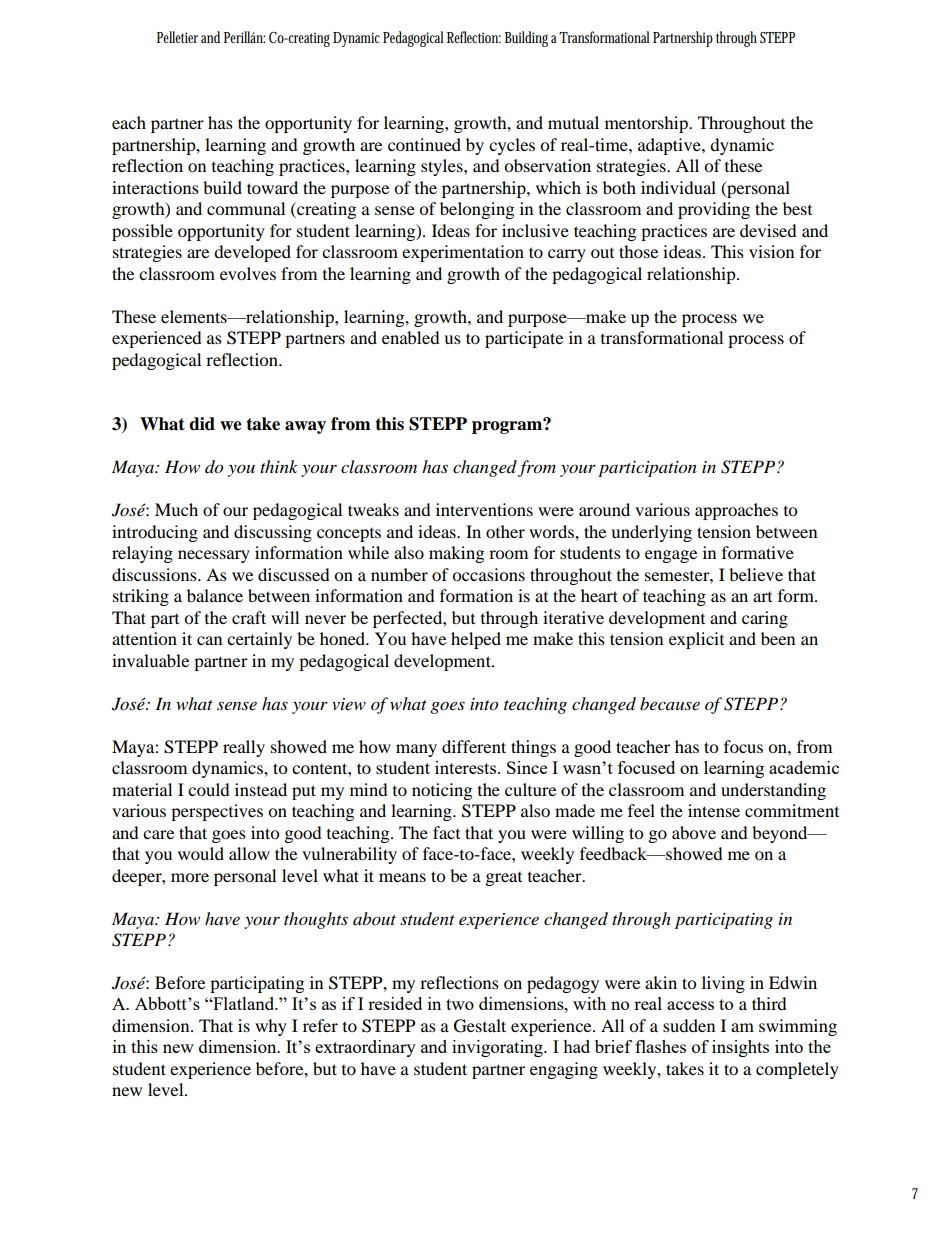 This screenshot has height=1233, width=952. Describe the element at coordinates (512, 146) in the screenshot. I see `cycles` at that location.
